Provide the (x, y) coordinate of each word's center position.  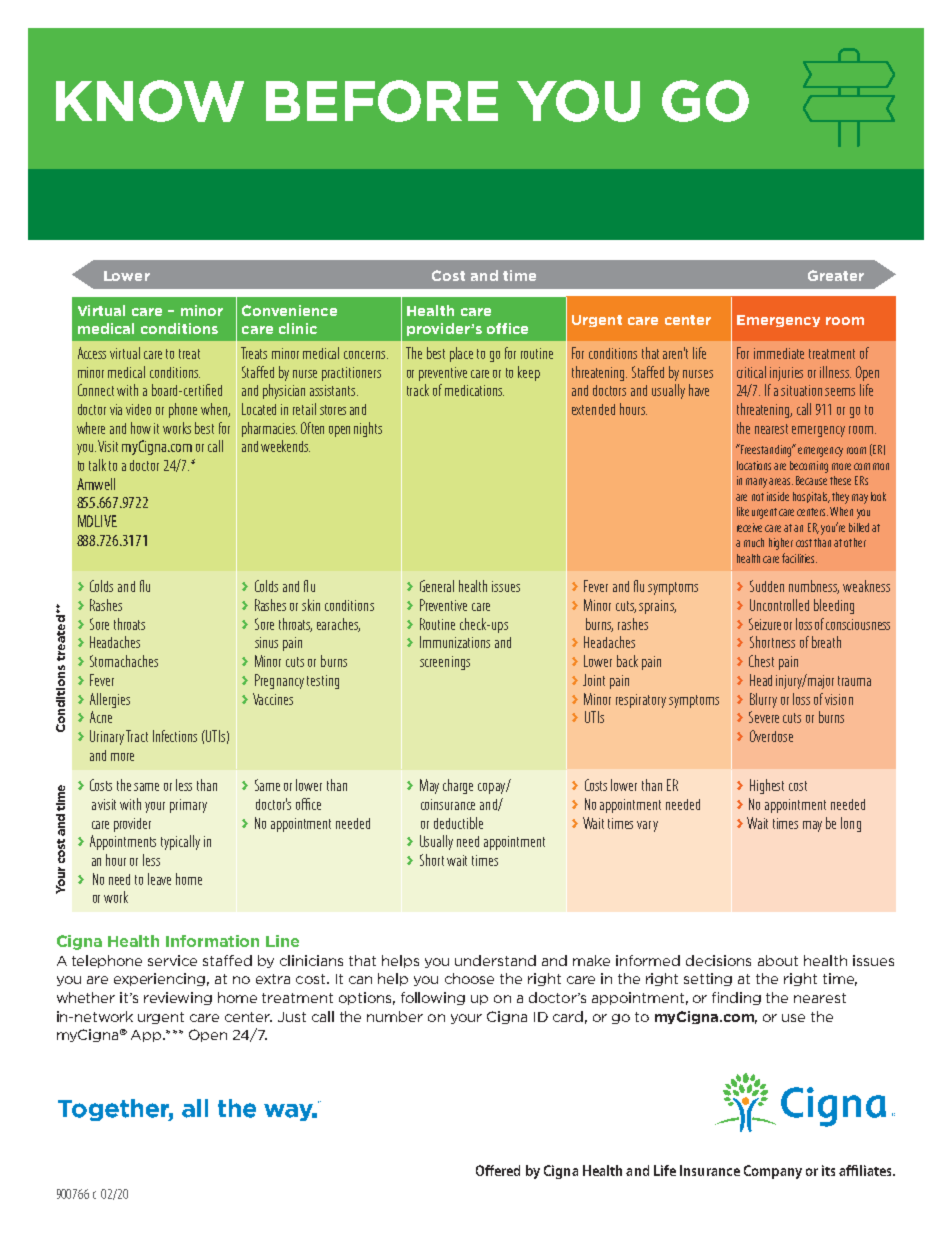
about (778, 960)
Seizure (765, 624)
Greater (836, 275)
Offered (498, 1170)
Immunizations (455, 642)
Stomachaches (124, 661)
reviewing (178, 998)
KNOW (150, 101)
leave (159, 879)
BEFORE (382, 101)
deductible (458, 823)
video (138, 409)
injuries (786, 374)
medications (474, 390)
